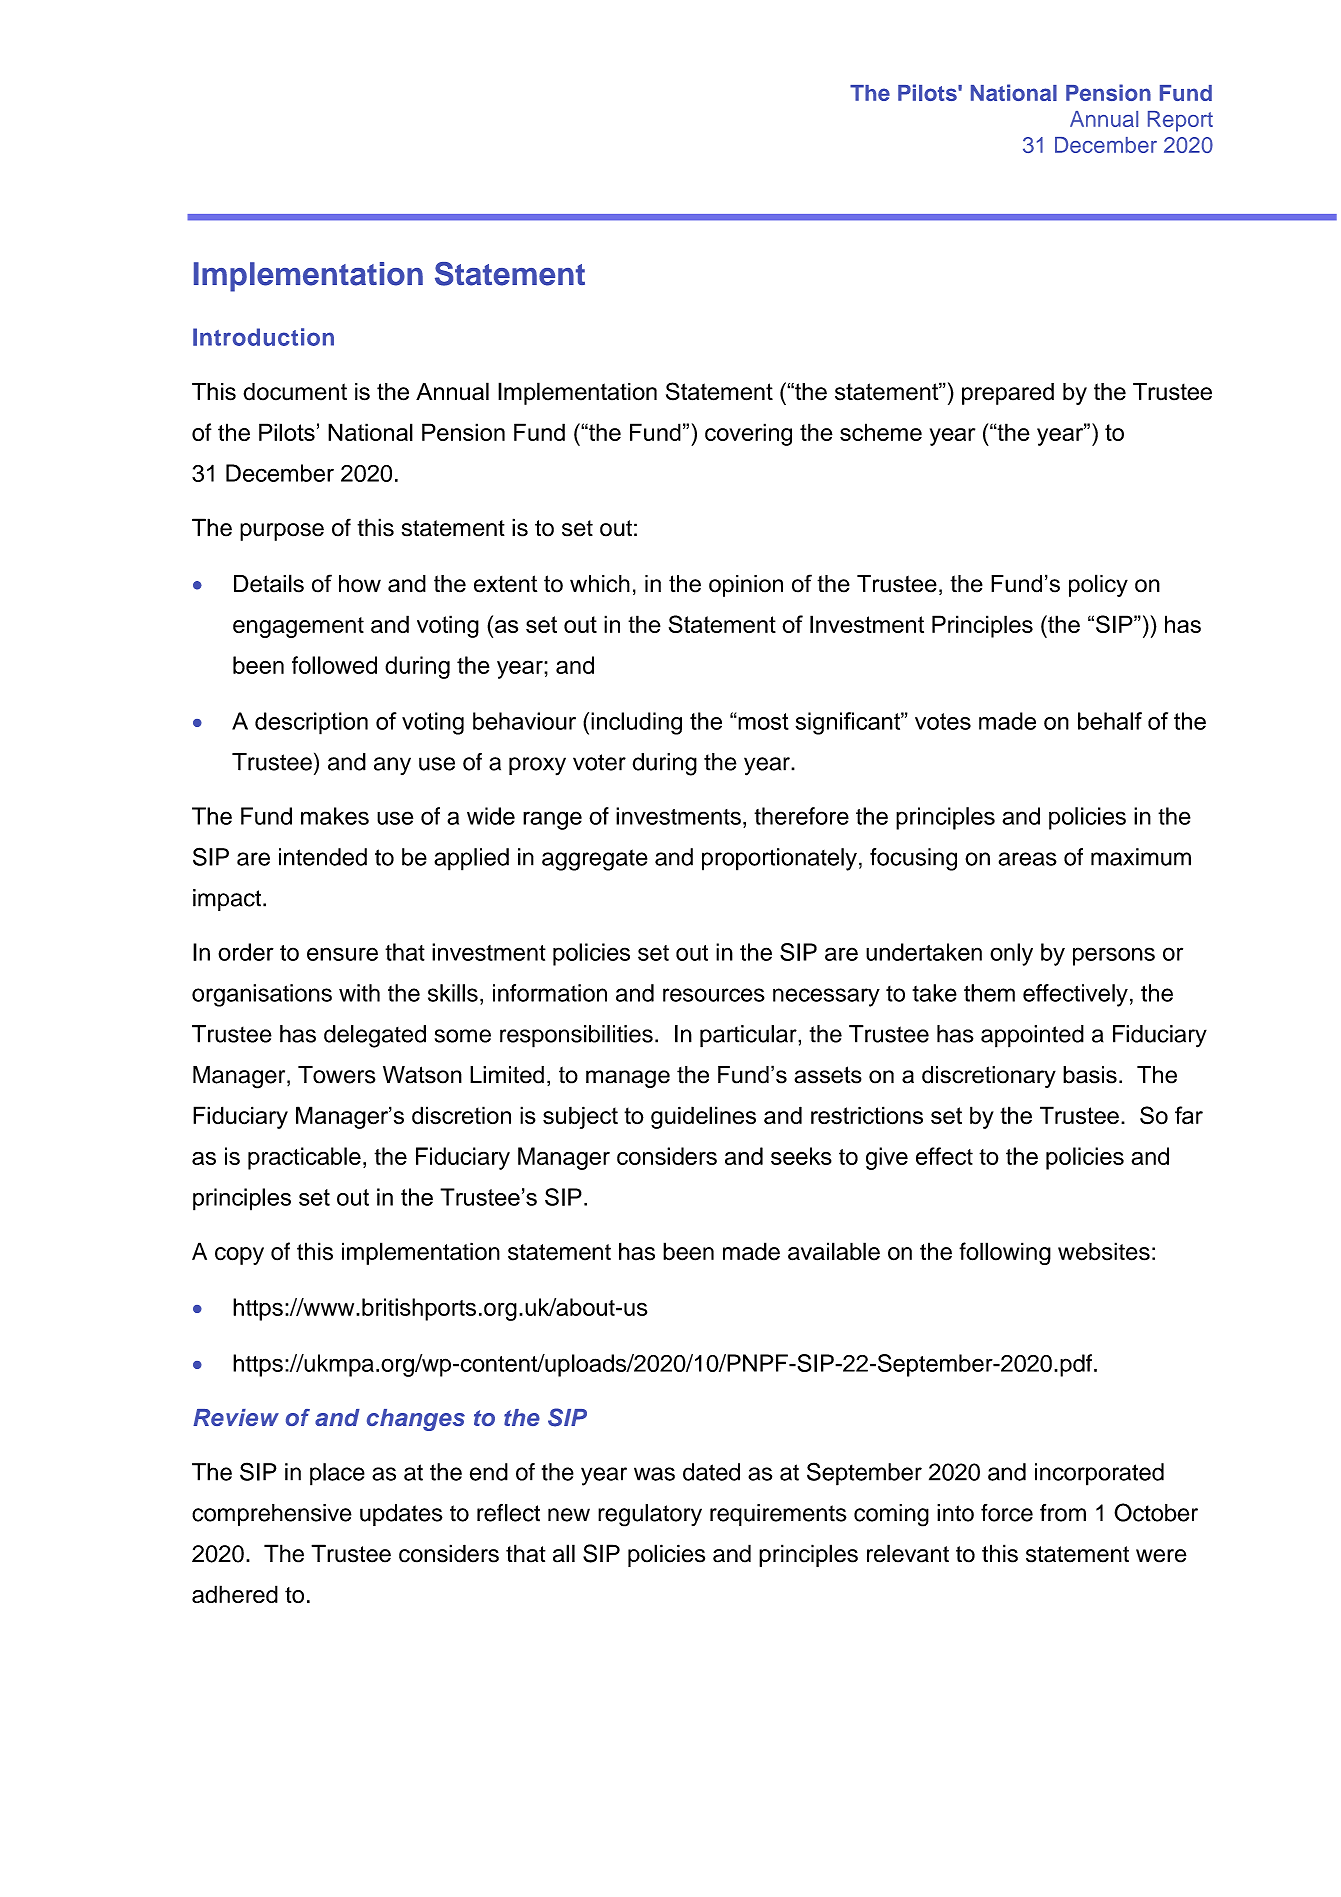  I want to click on engagement, so click(298, 627).
